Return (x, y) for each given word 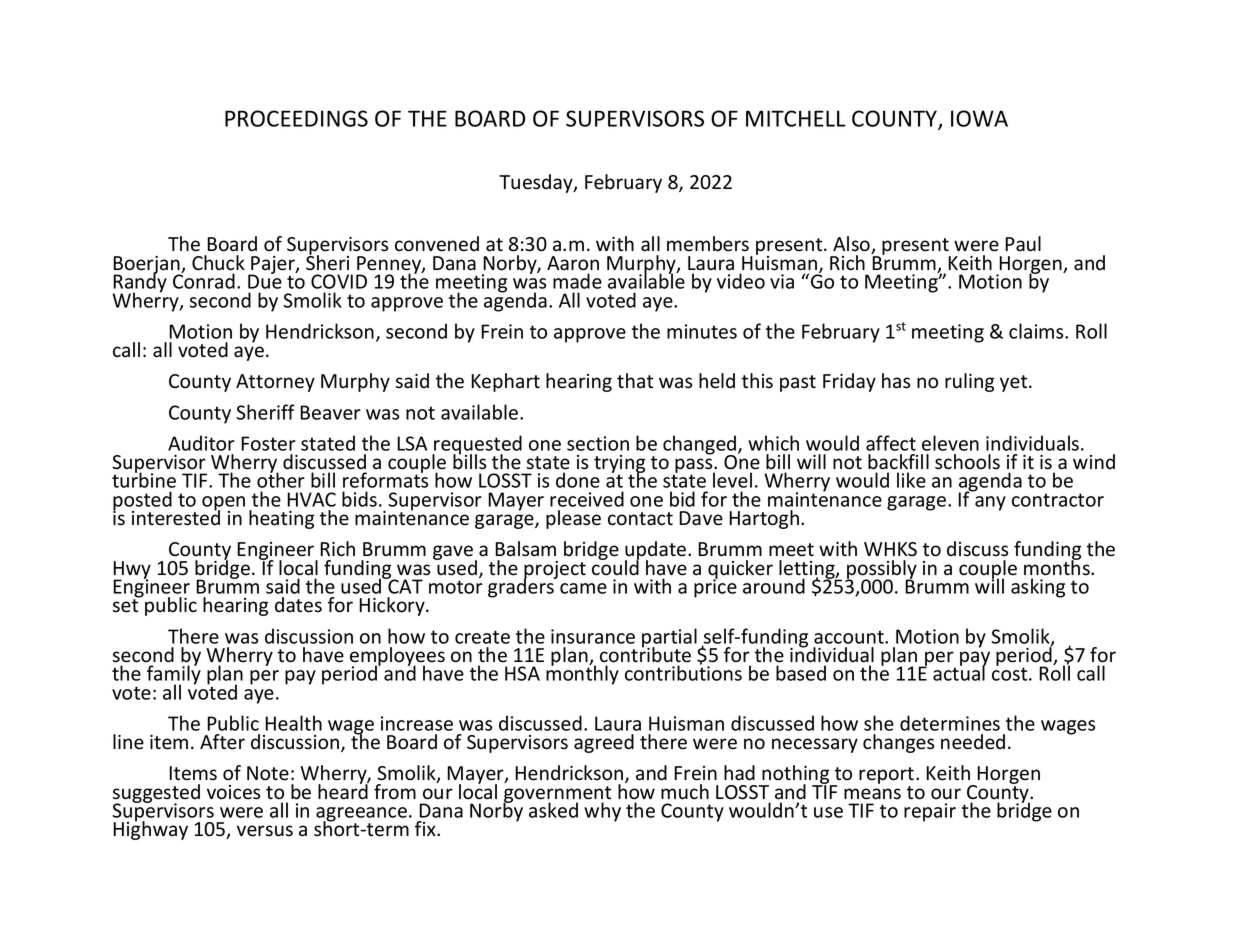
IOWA (979, 118)
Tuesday (537, 183)
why (602, 812)
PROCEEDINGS (296, 118)
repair (930, 812)
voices (233, 792)
